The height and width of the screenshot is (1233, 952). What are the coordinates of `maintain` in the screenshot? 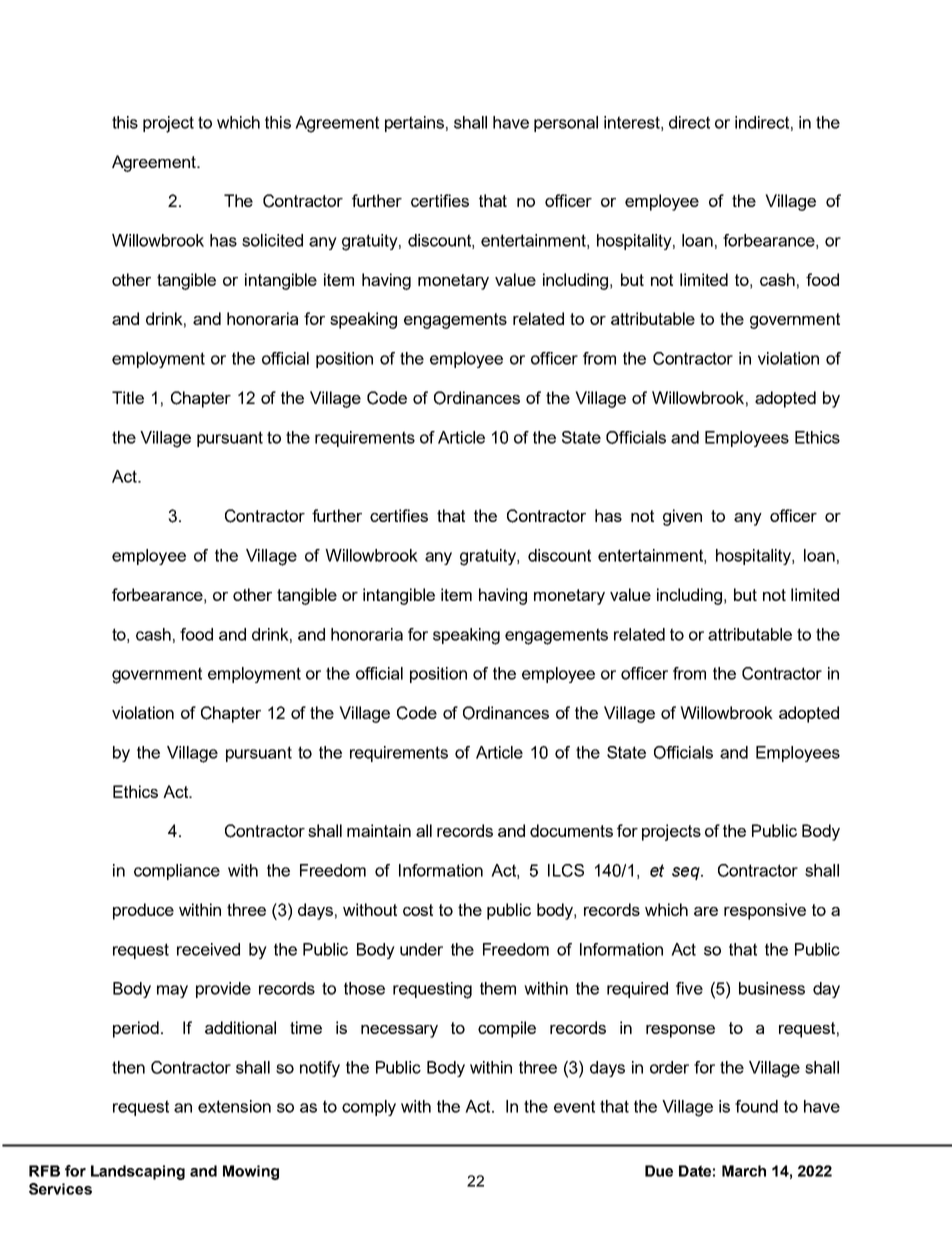 It's located at (379, 830).
